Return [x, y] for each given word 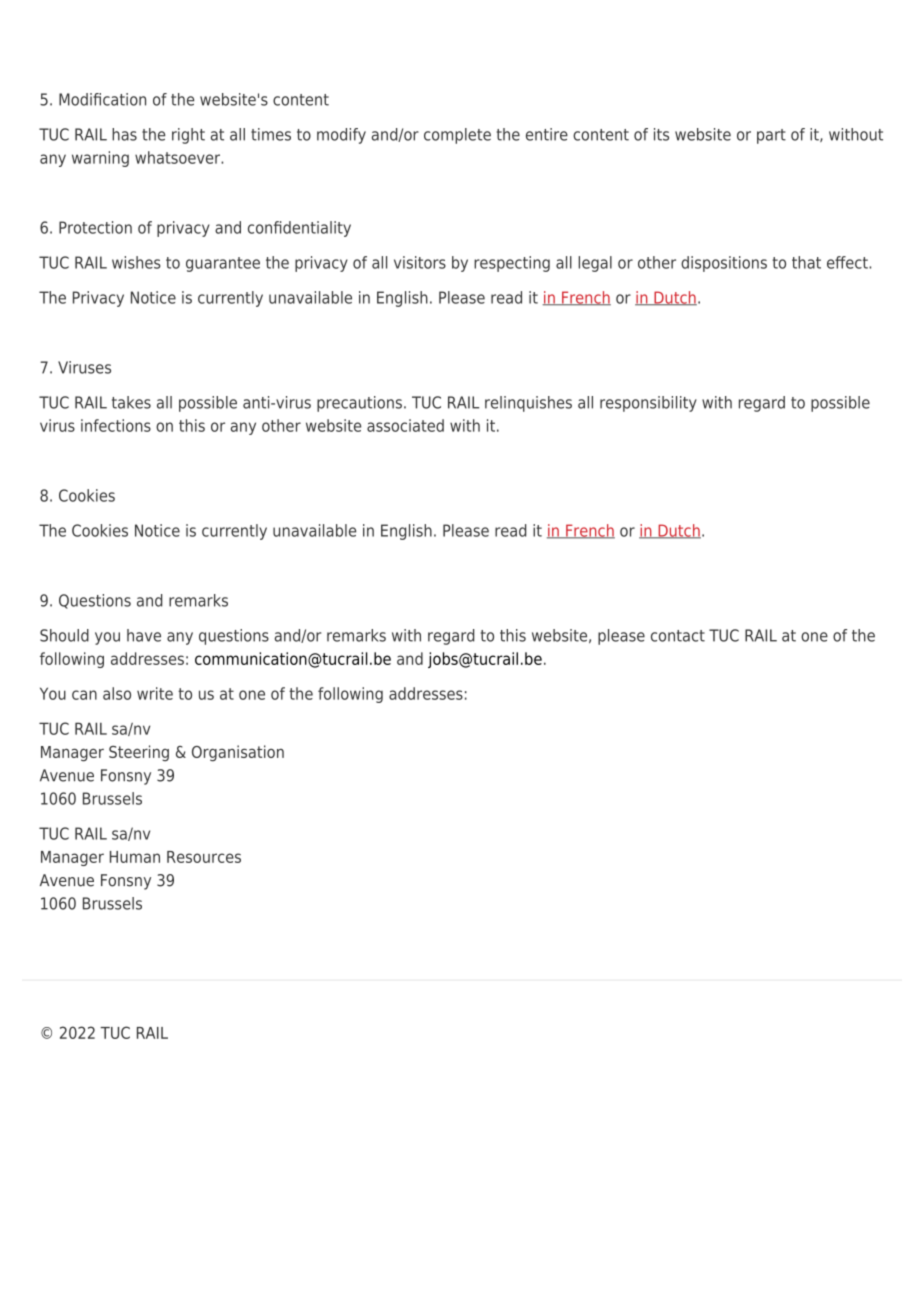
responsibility [648, 404]
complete [457, 136]
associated [405, 425]
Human [135, 857]
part [771, 136]
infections [116, 425]
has [124, 134]
